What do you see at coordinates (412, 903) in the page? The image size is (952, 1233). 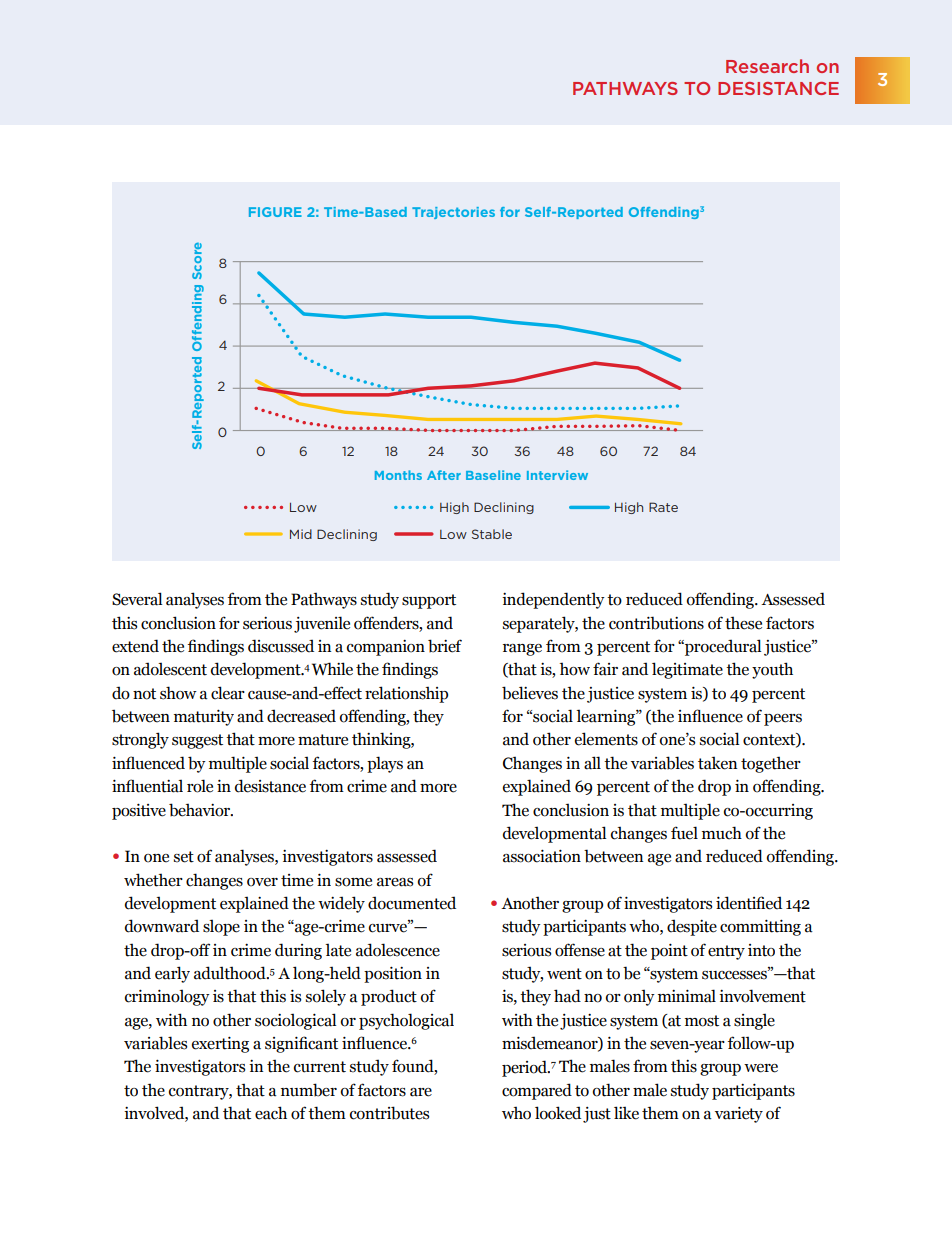 I see `documented` at bounding box center [412, 903].
